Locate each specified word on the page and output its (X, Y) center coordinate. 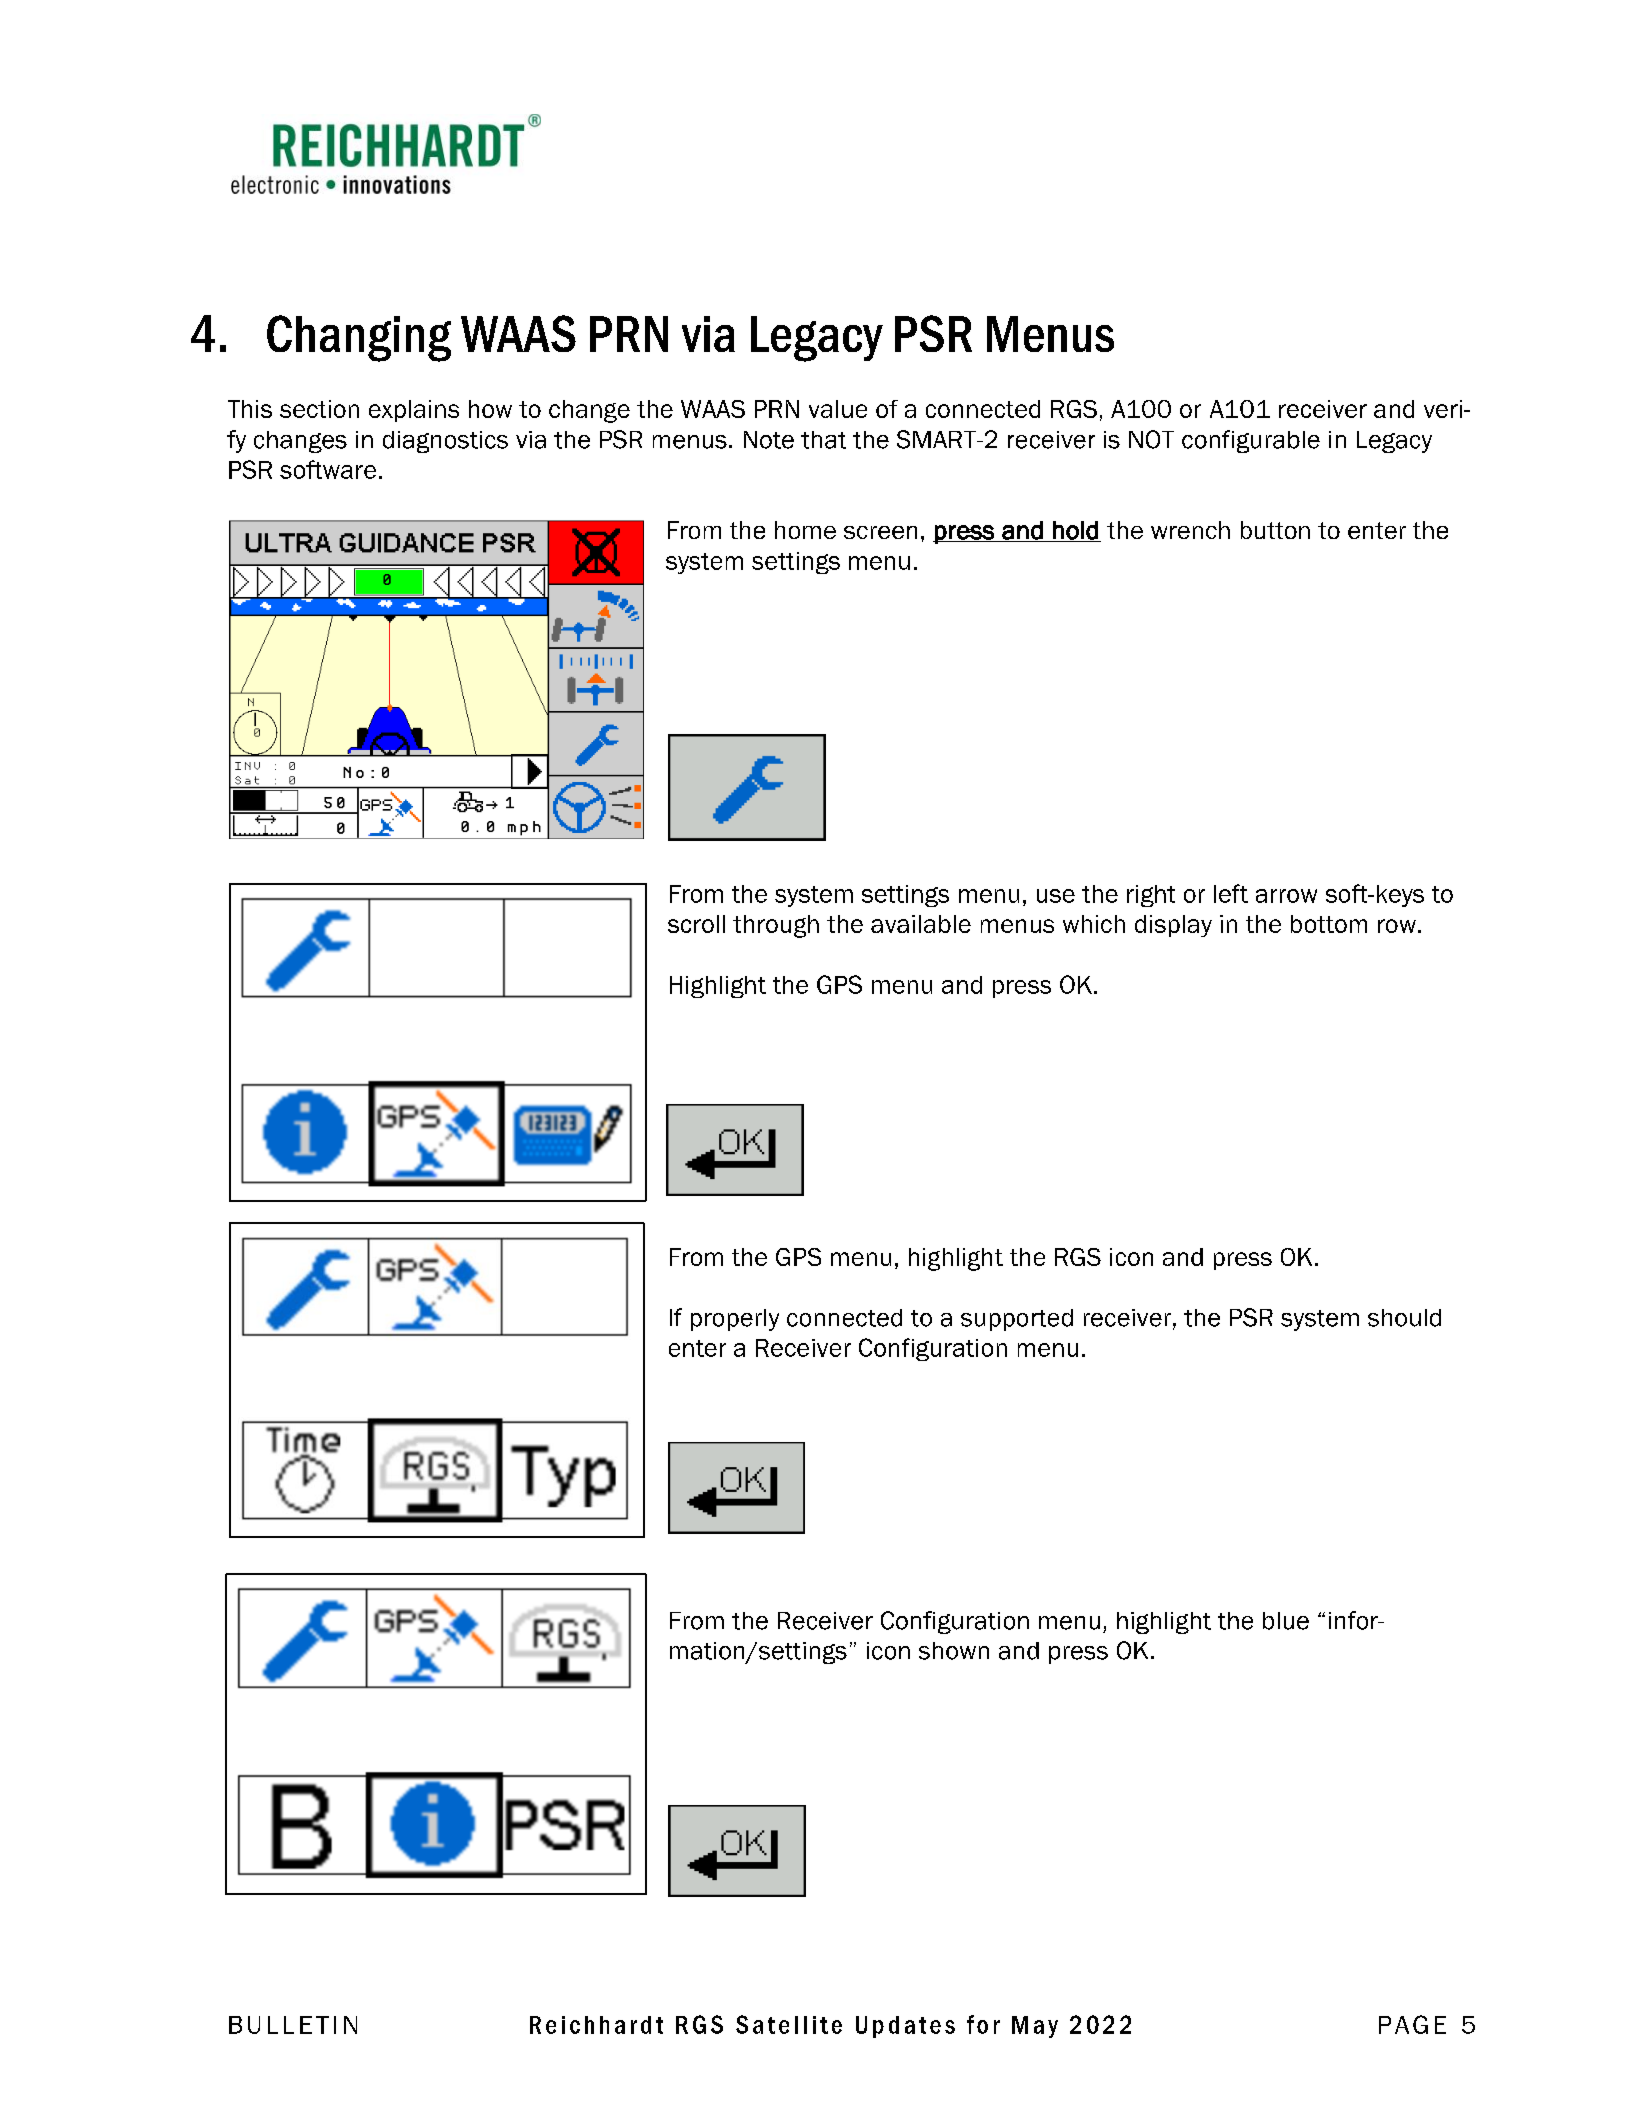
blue (1286, 1621)
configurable (1251, 441)
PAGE (1412, 2024)
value (838, 409)
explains (414, 411)
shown (954, 1651)
